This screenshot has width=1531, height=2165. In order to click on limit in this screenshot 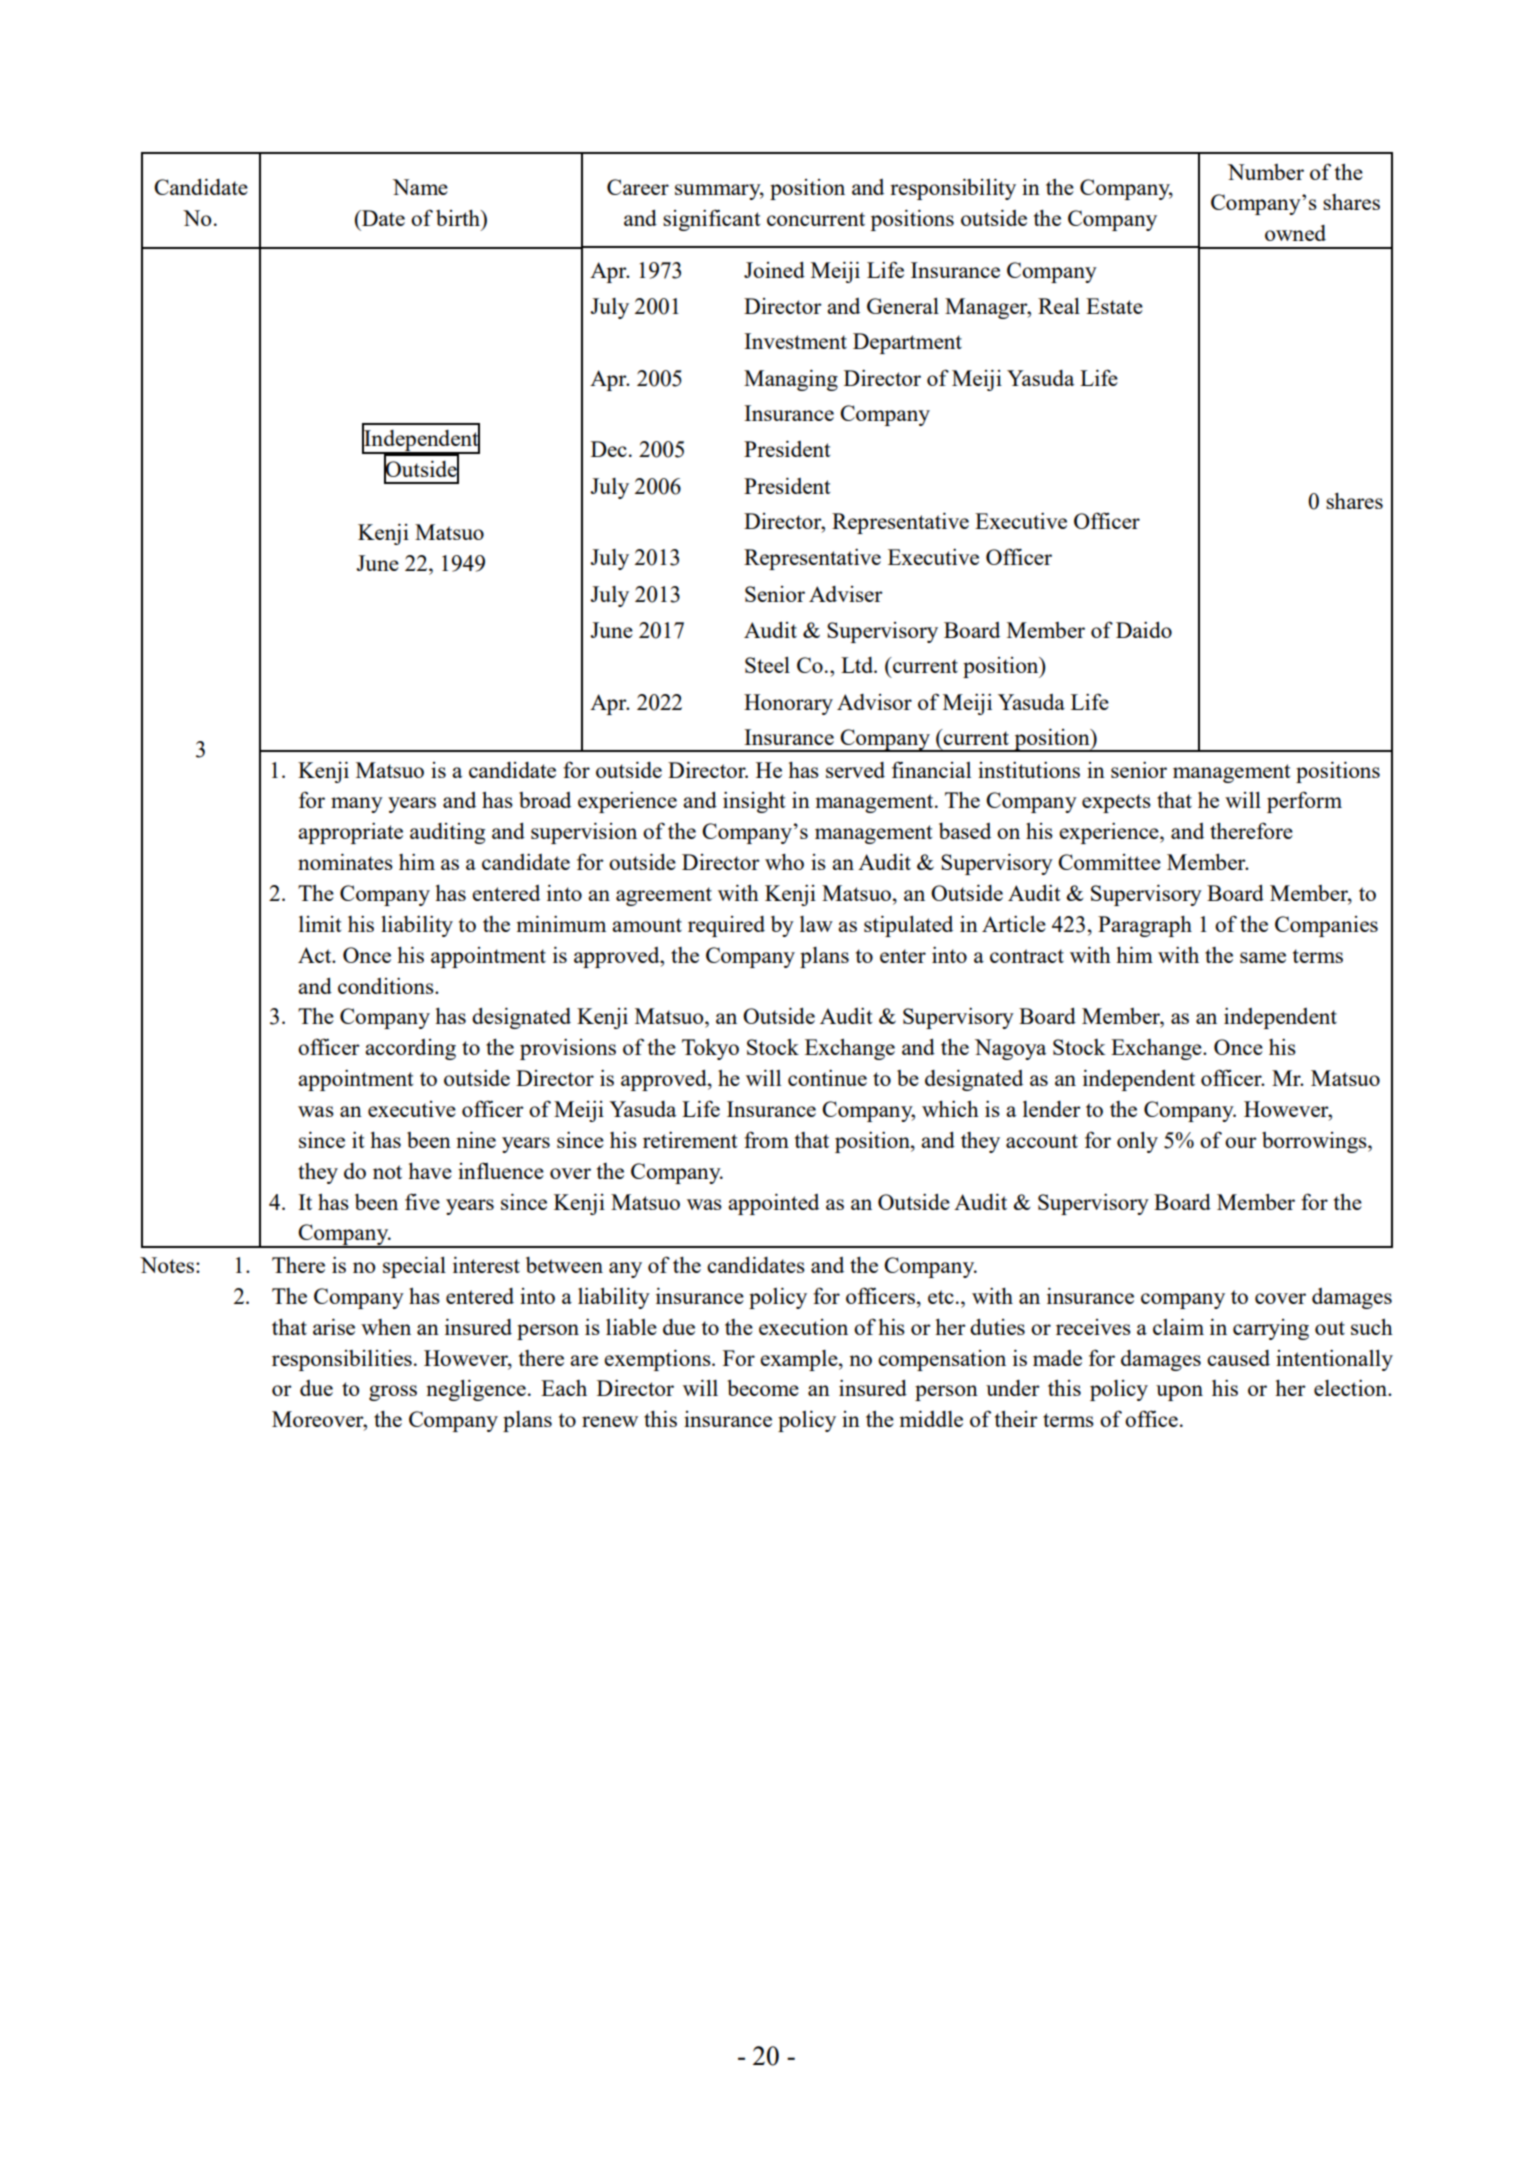, I will do `click(320, 924)`.
